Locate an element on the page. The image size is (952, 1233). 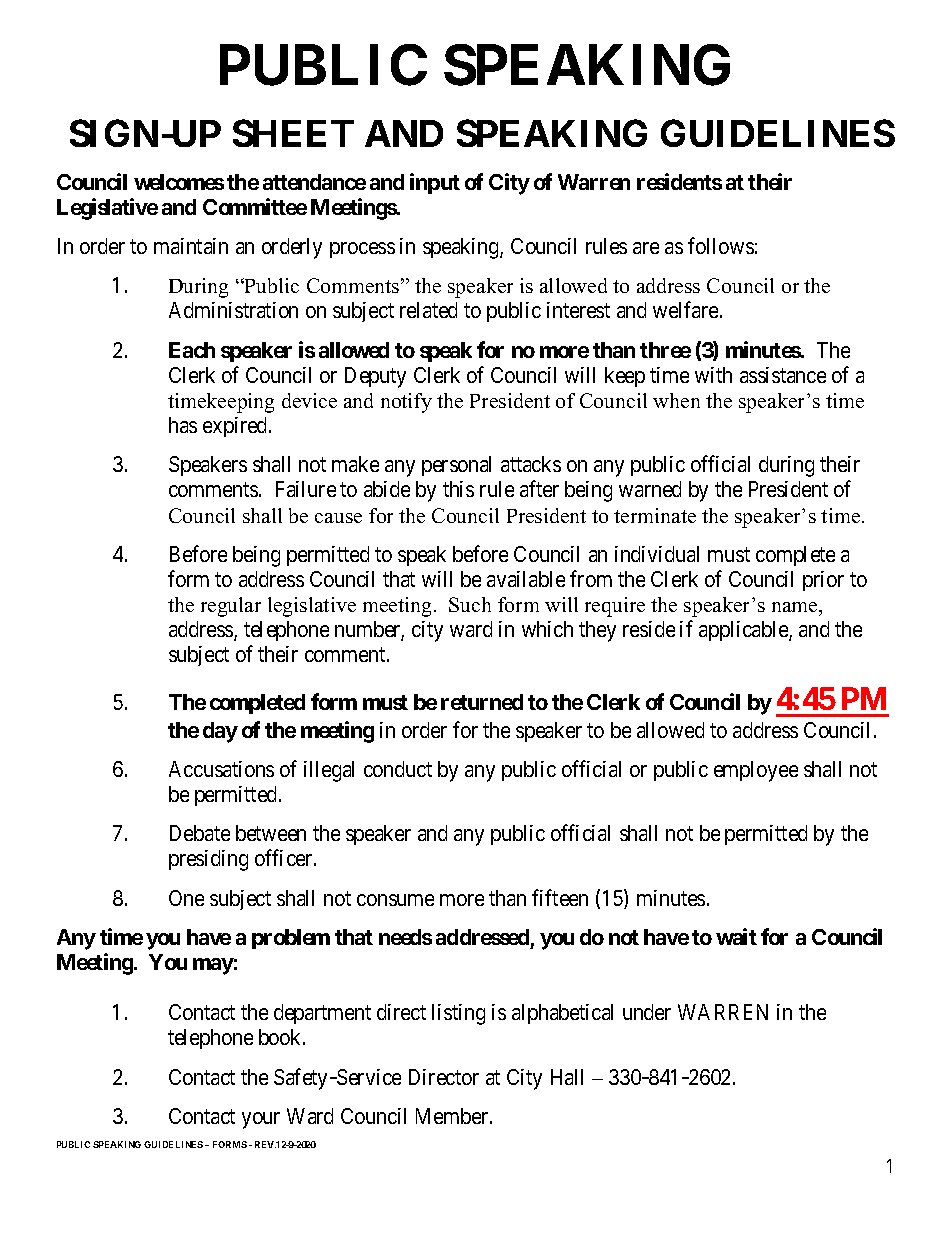
regular is located at coordinates (231, 607).
